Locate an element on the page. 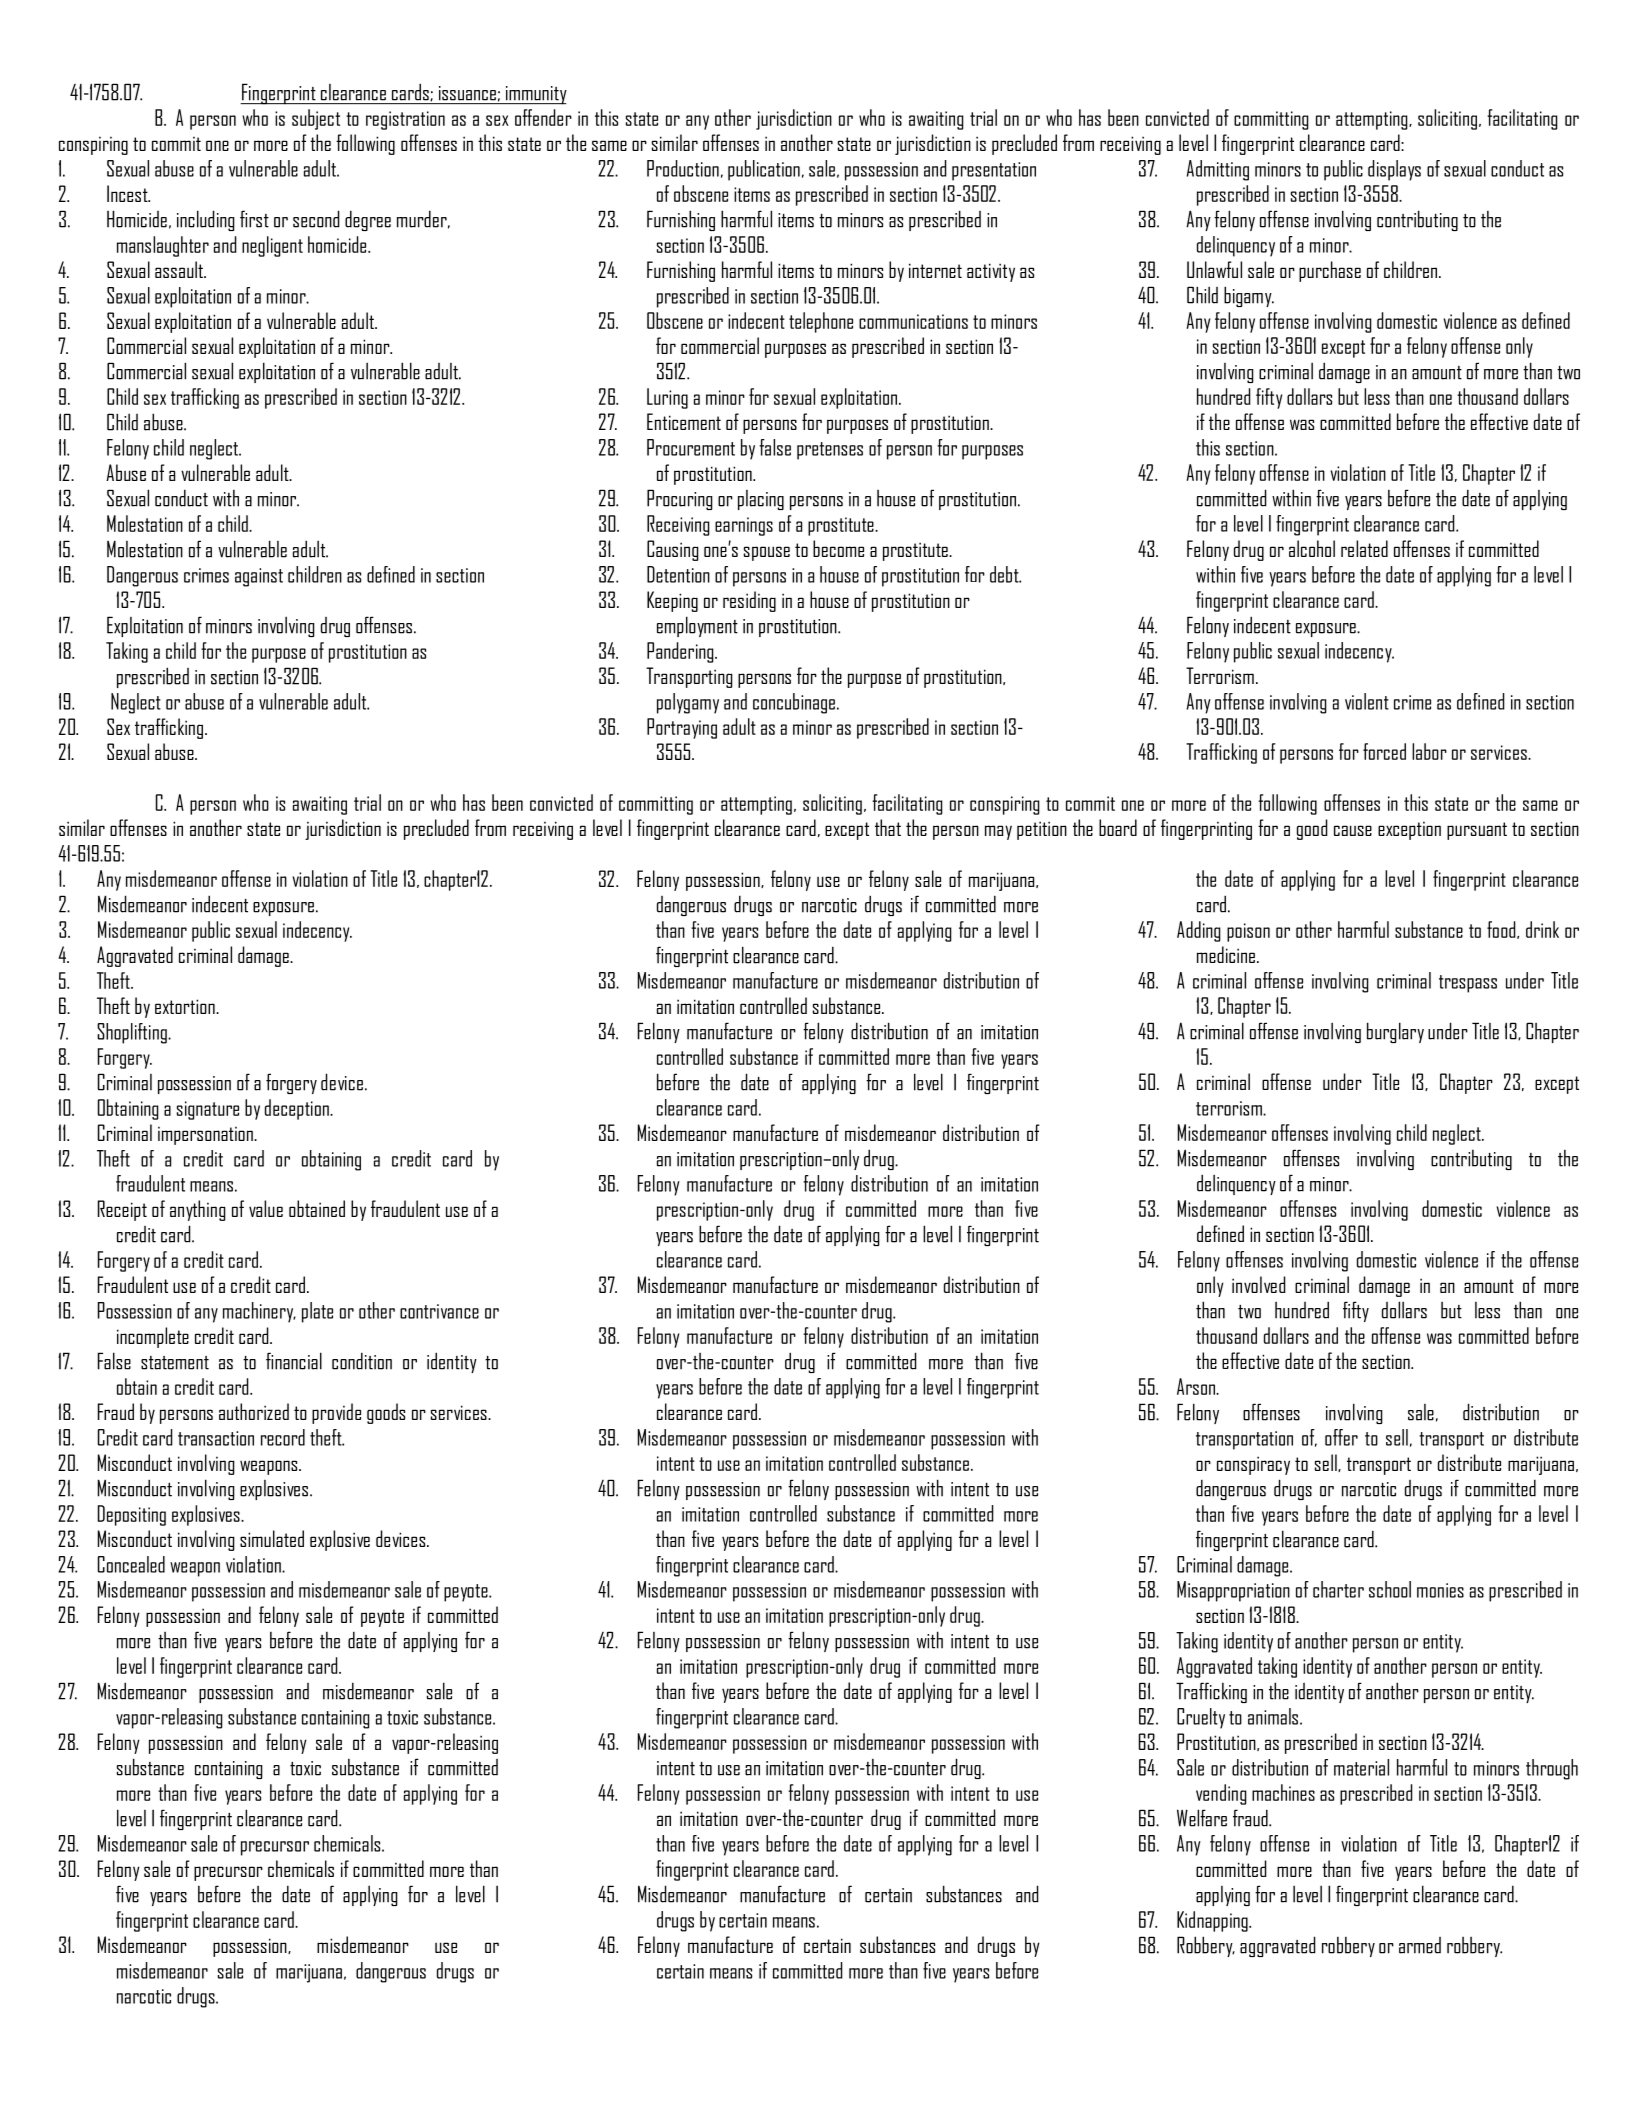  Kidnapping is located at coordinates (1213, 1921).
